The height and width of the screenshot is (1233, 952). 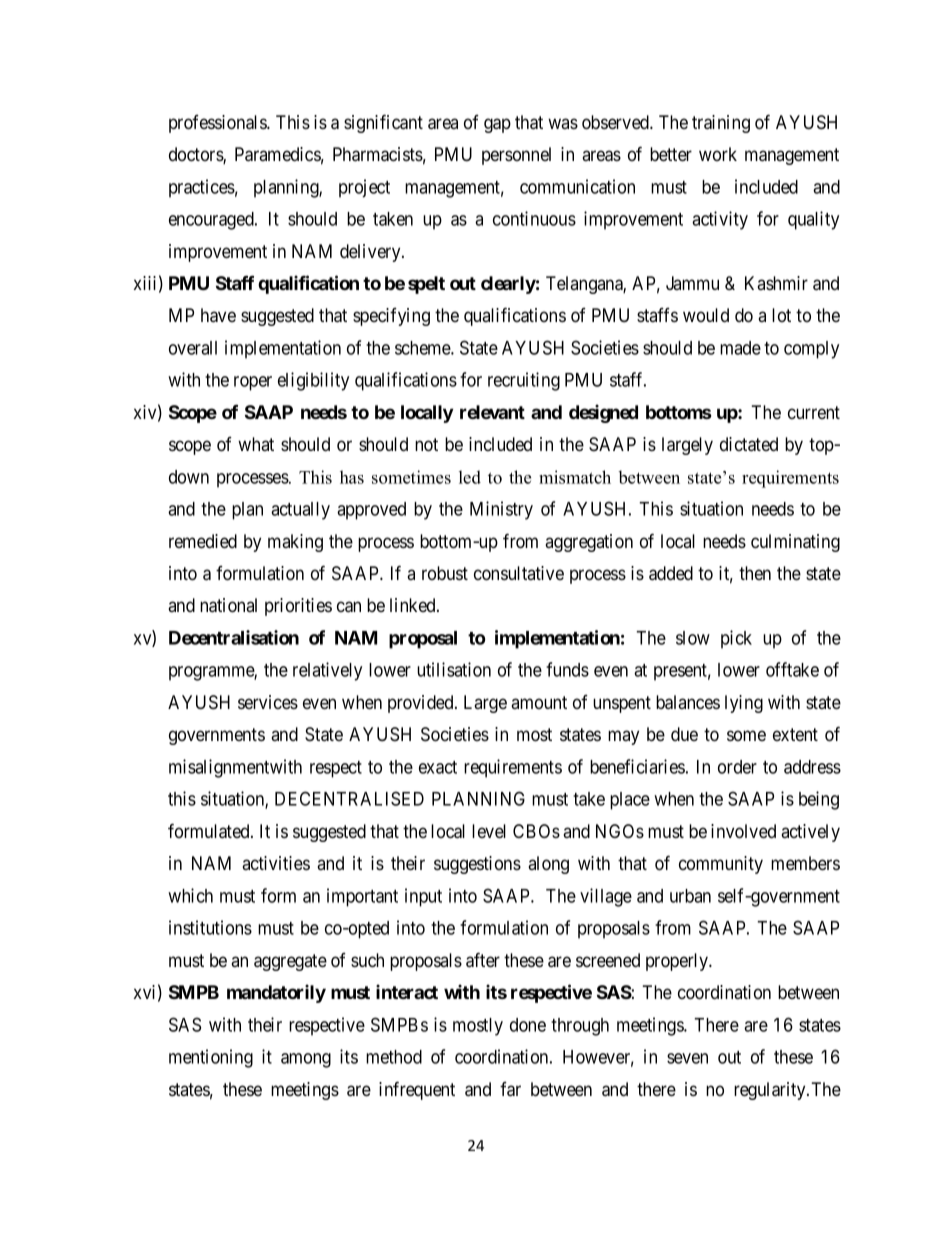 I want to click on lying, so click(x=744, y=704).
